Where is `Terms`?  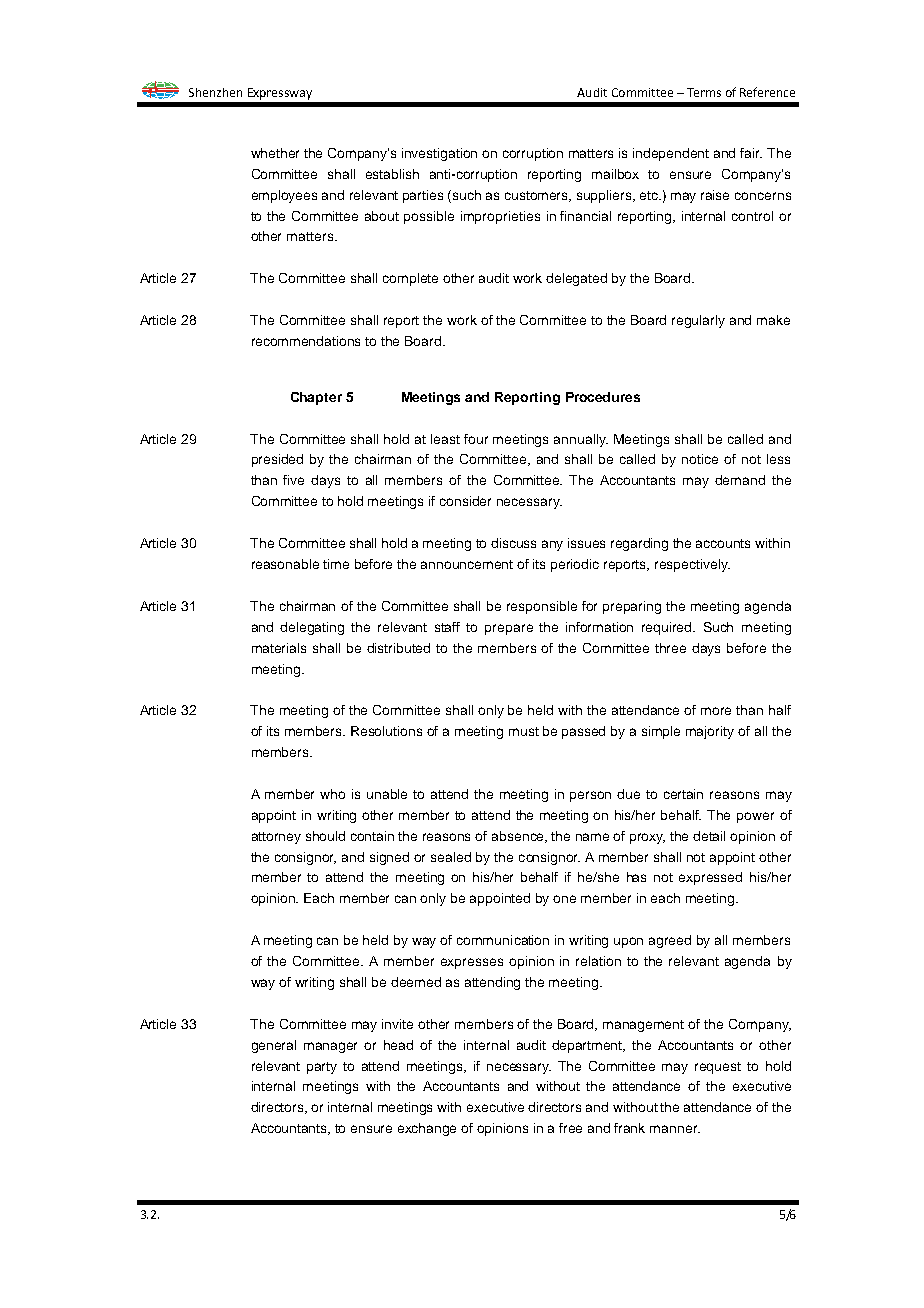
Terms is located at coordinates (704, 92).
